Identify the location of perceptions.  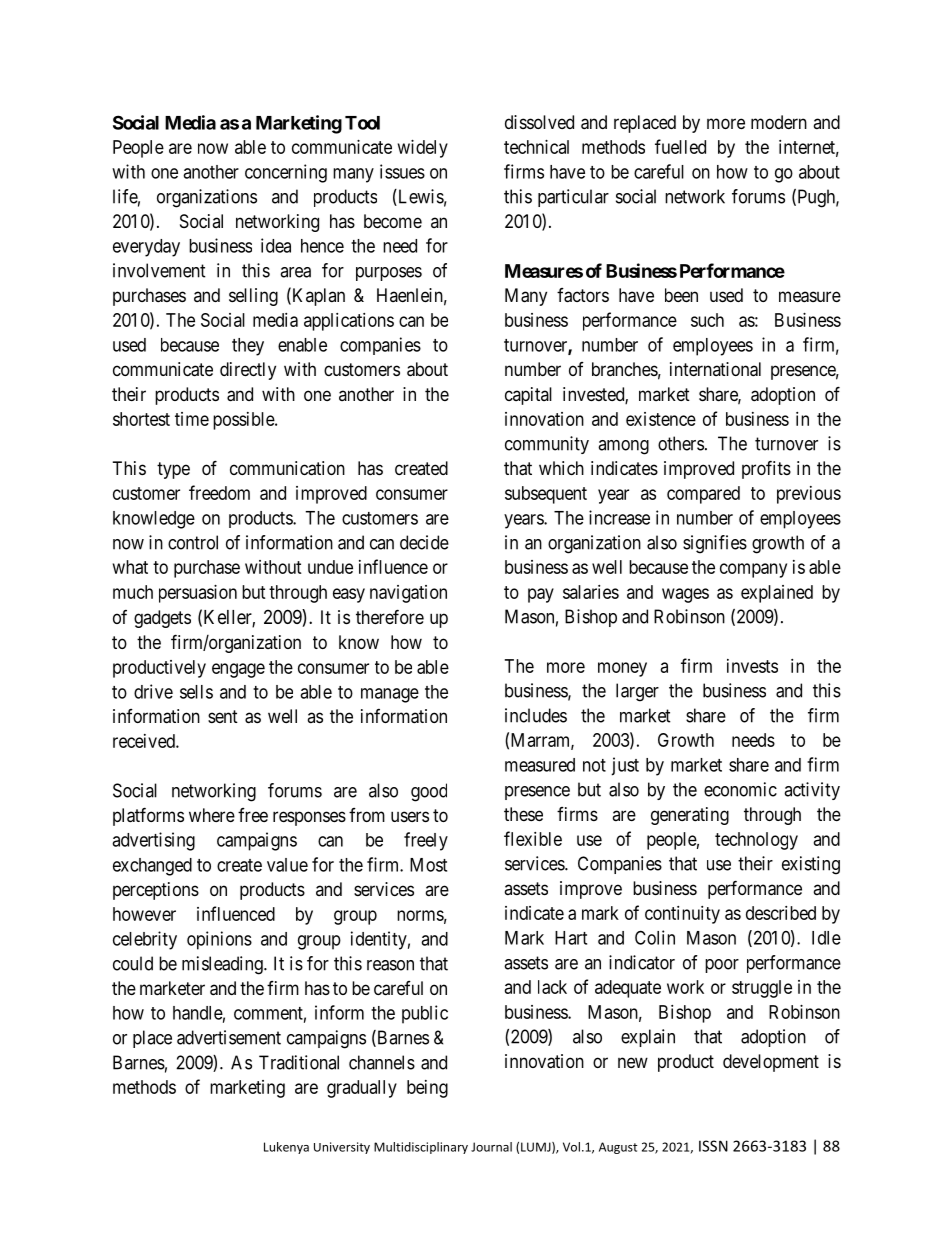
(156, 891).
